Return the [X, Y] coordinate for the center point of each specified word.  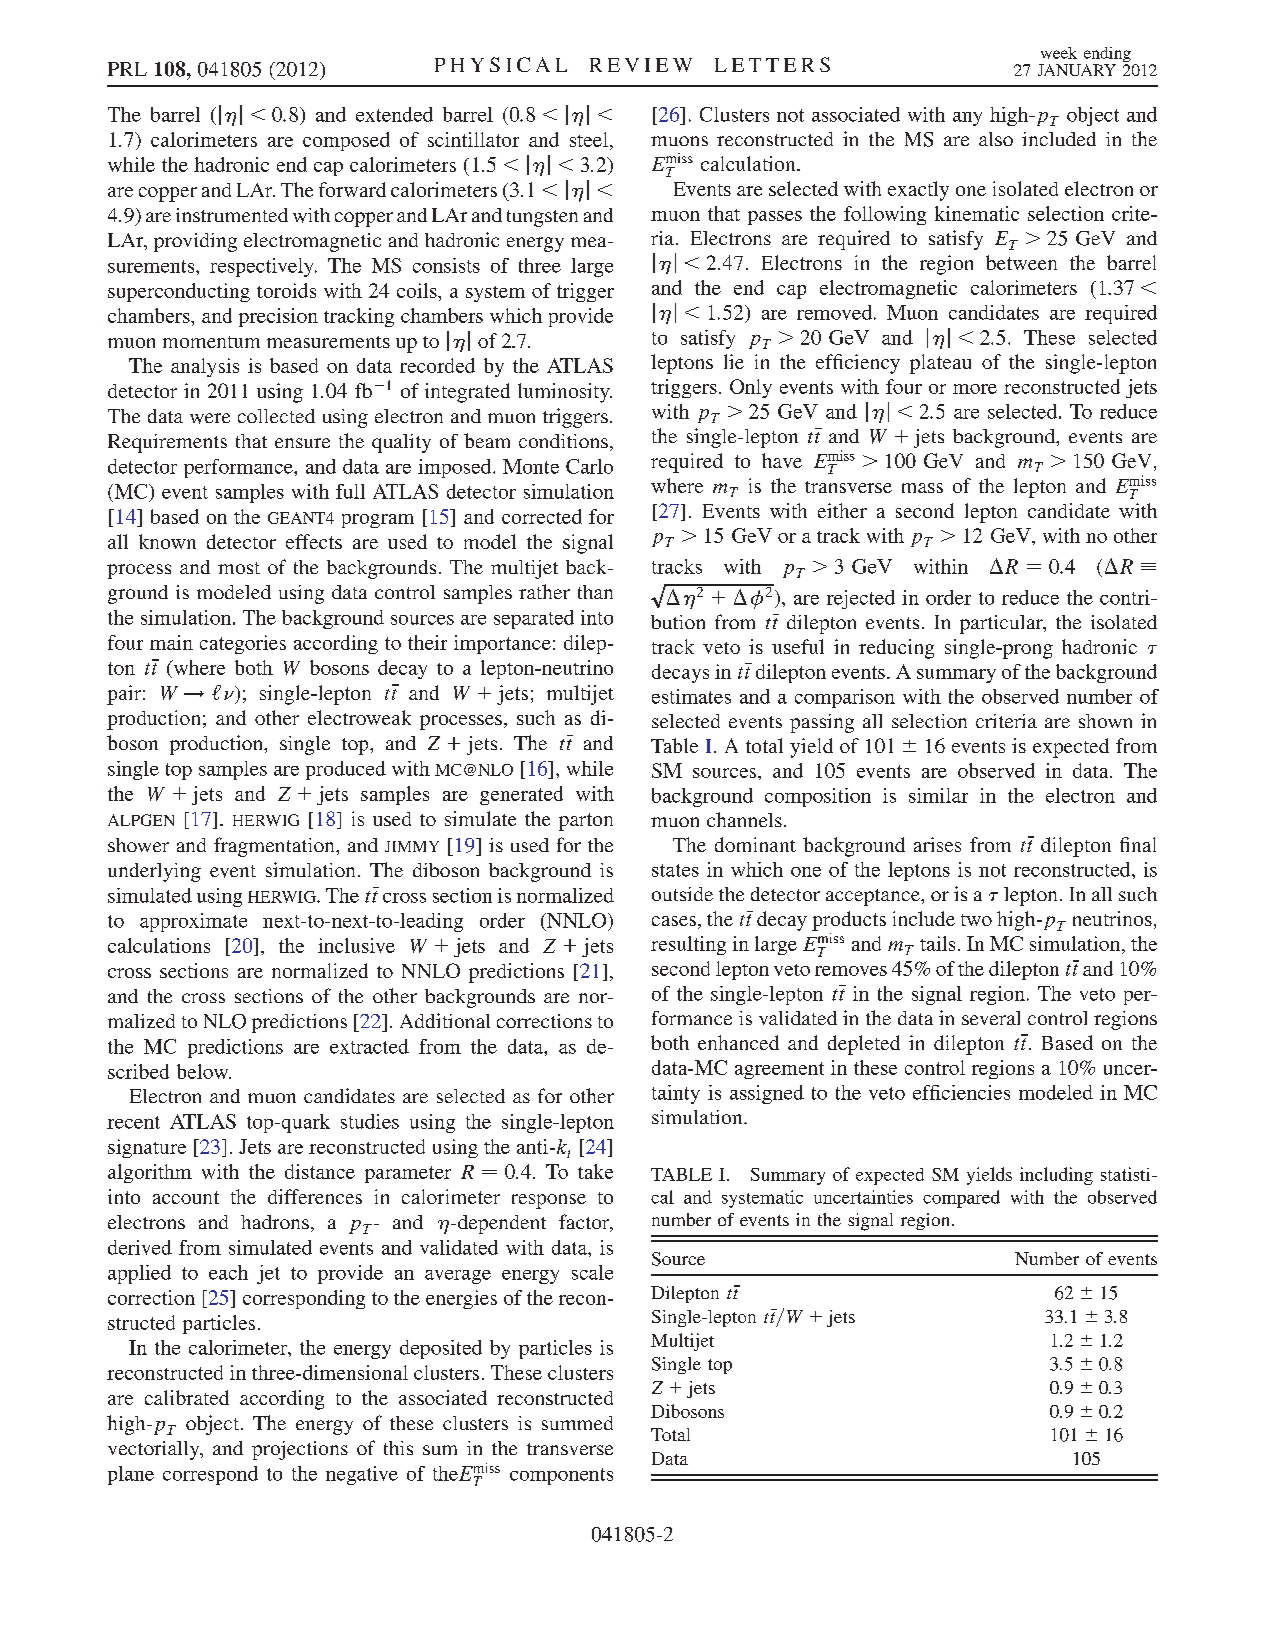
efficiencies [961, 1092]
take [595, 1171]
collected [276, 416]
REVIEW [641, 65]
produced [346, 770]
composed [346, 141]
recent [133, 1122]
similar [938, 795]
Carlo [589, 466]
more [975, 389]
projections [300, 1450]
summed [577, 1423]
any [967, 119]
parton [586, 822]
